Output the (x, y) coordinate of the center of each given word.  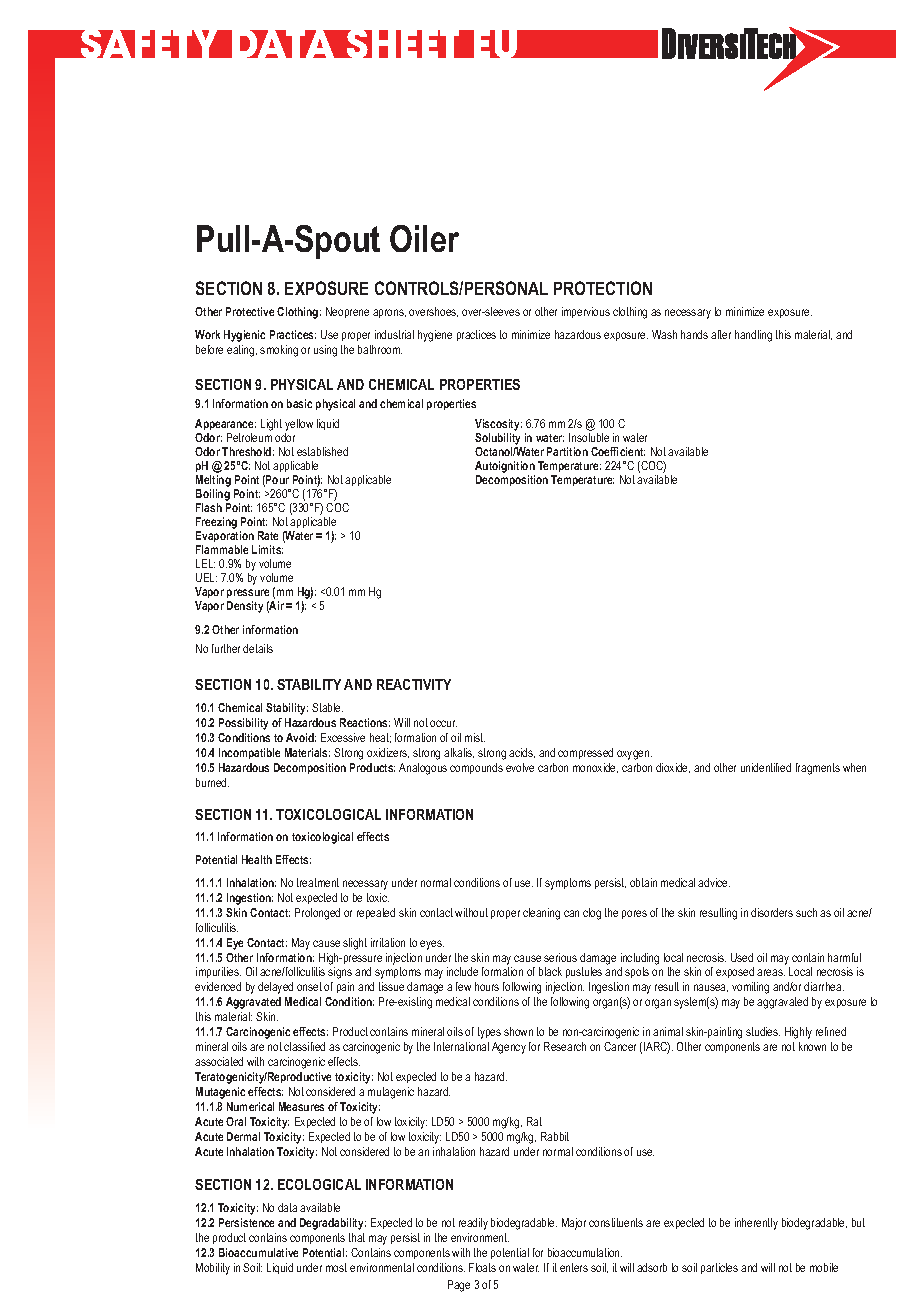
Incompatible (249, 753)
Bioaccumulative (258, 1252)
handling (753, 336)
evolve (520, 767)
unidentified (766, 767)
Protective (250, 311)
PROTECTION (603, 288)
